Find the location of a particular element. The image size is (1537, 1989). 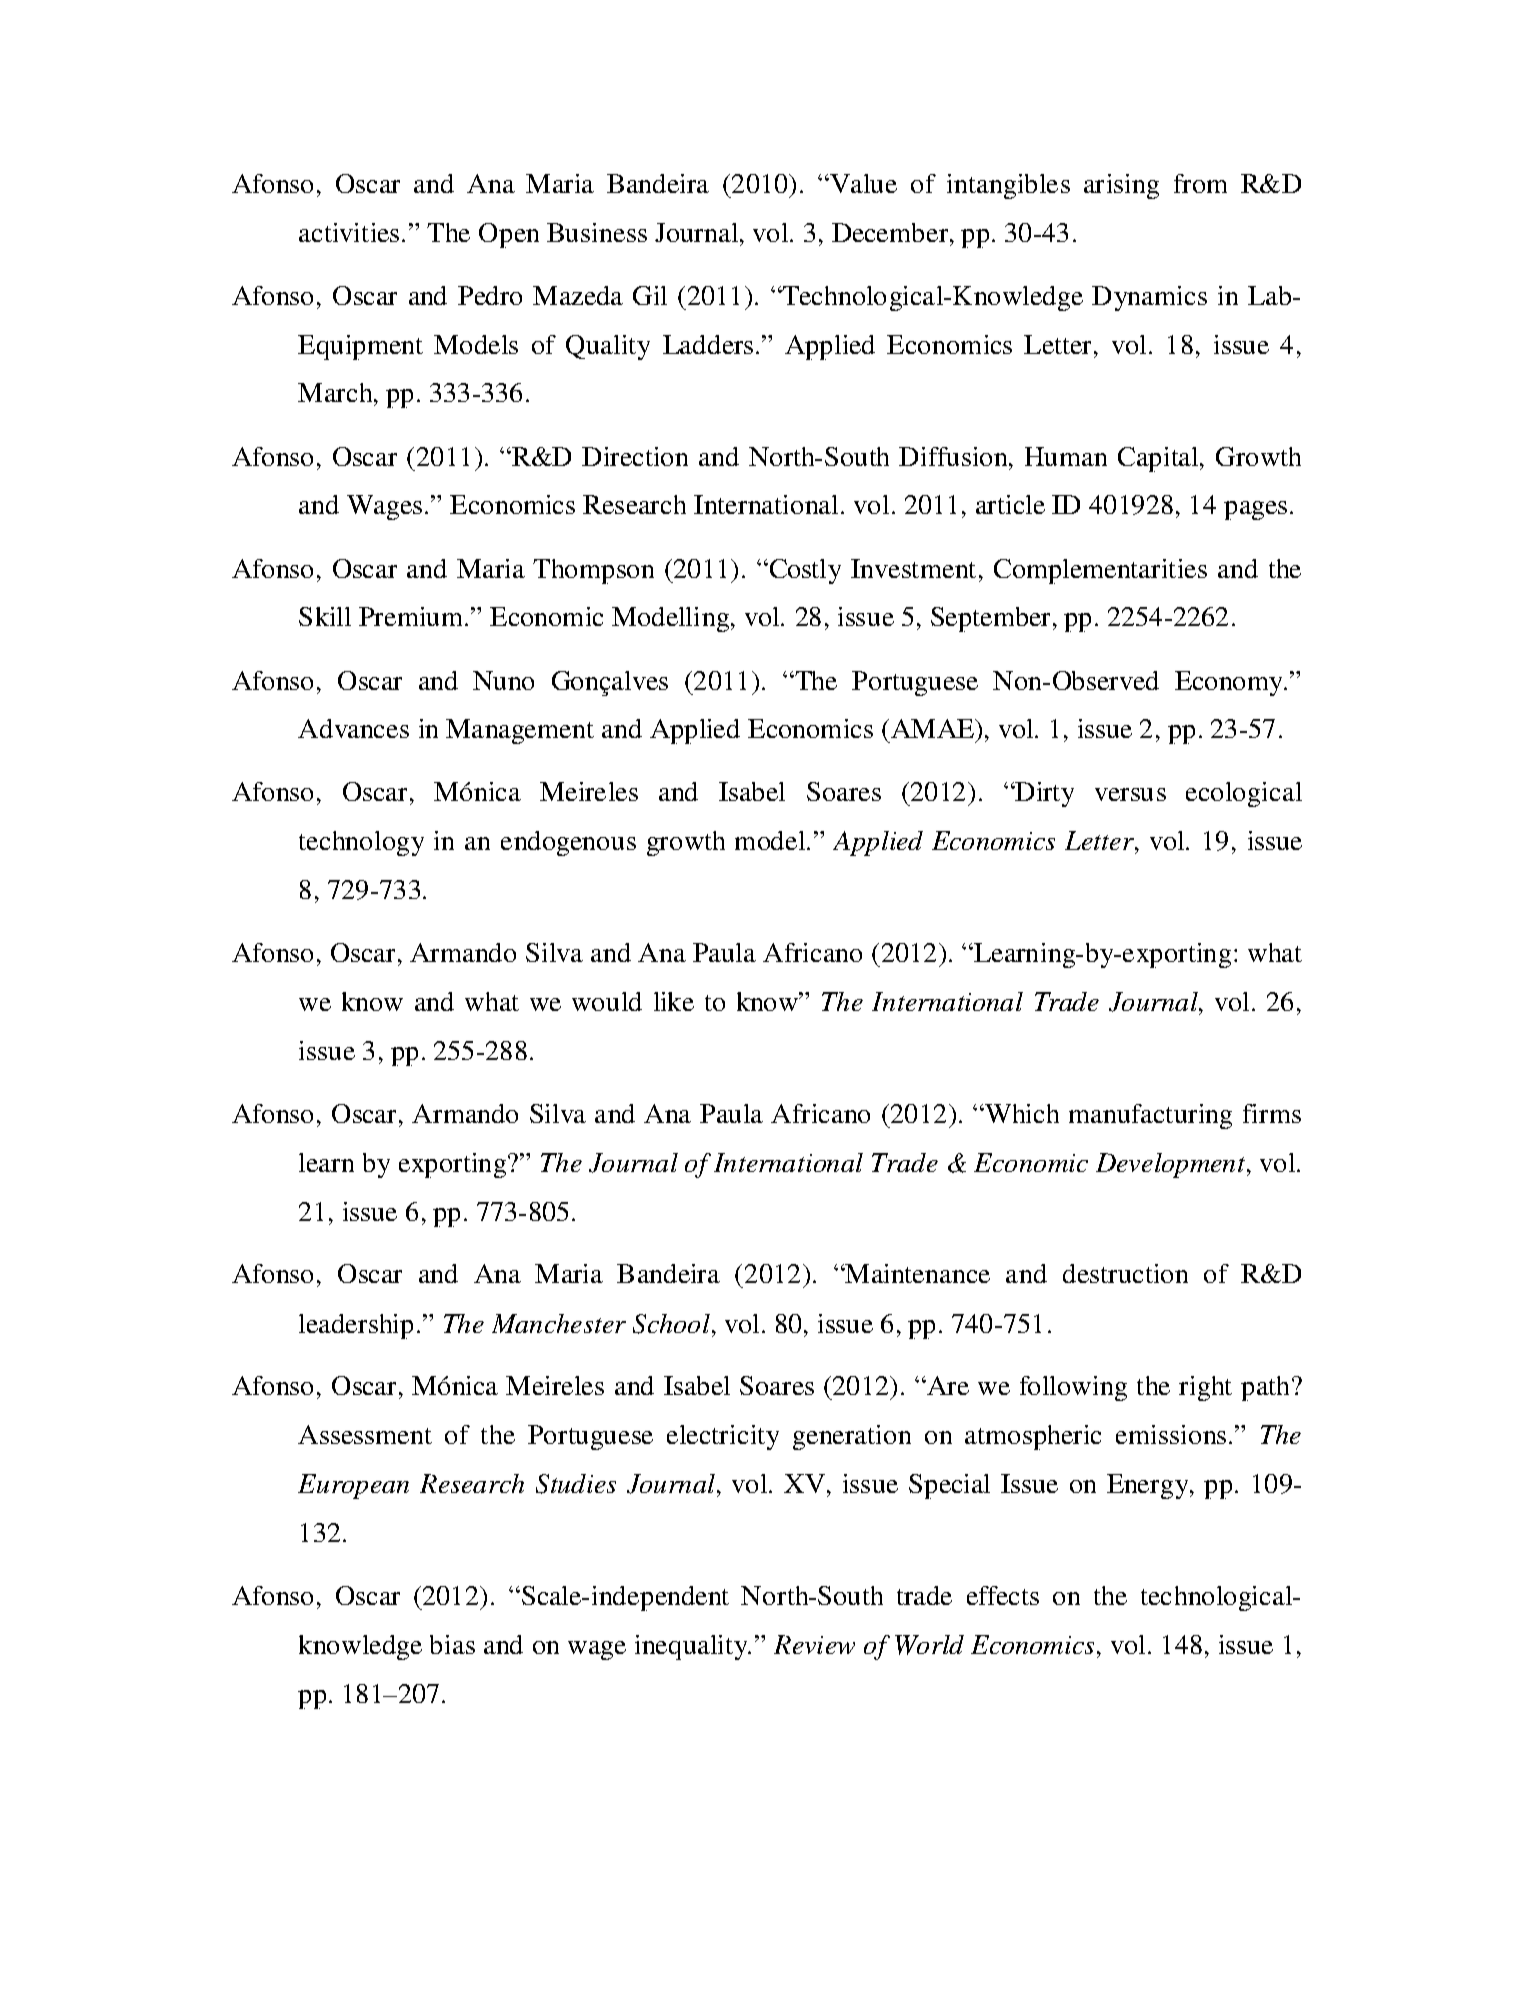

Value is located at coordinates (863, 183).
